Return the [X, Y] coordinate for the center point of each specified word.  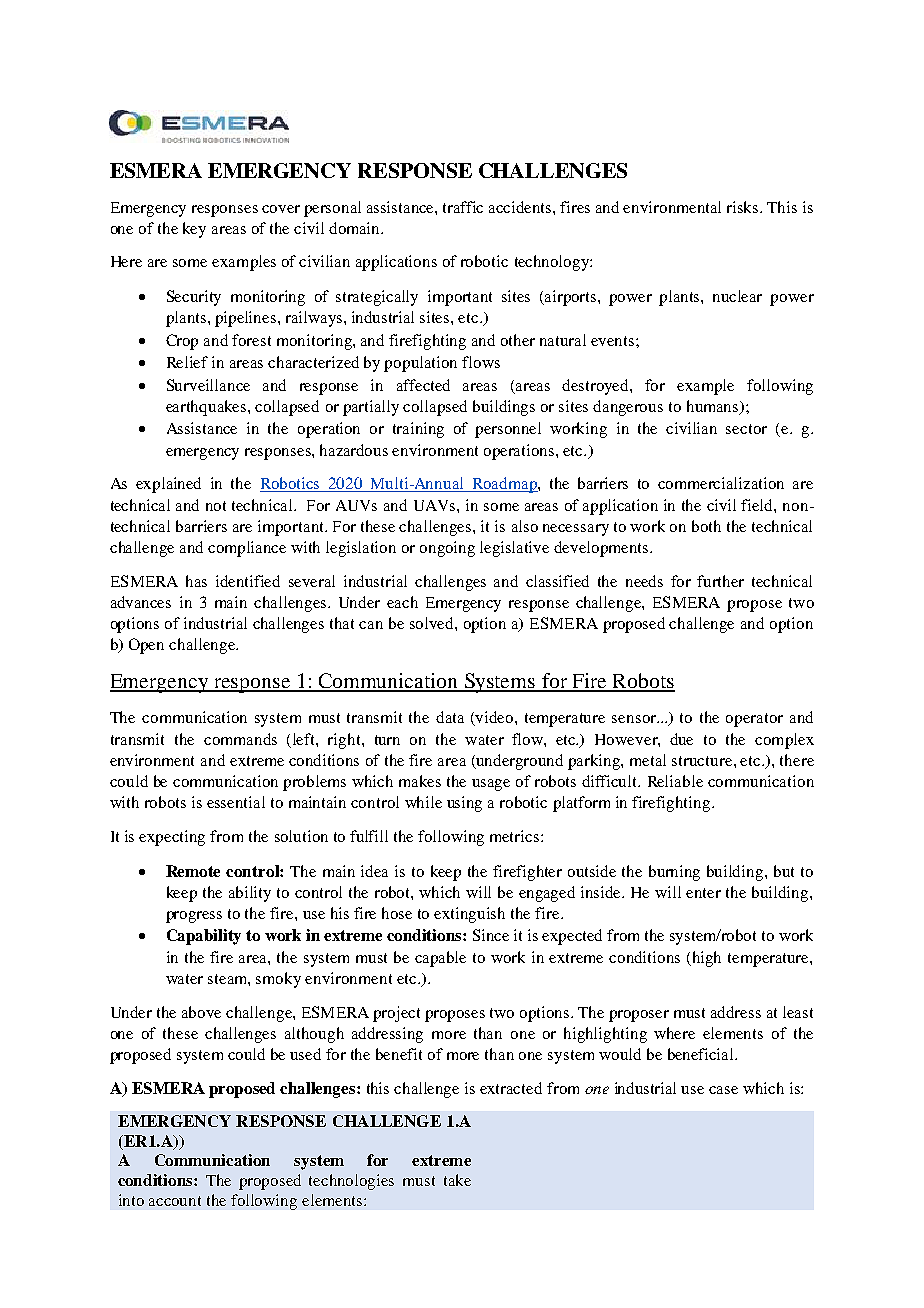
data [450, 717]
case [723, 1090]
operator [754, 720]
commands [240, 739]
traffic [463, 207]
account [175, 1201]
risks [744, 207]
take [457, 1180]
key [194, 230]
